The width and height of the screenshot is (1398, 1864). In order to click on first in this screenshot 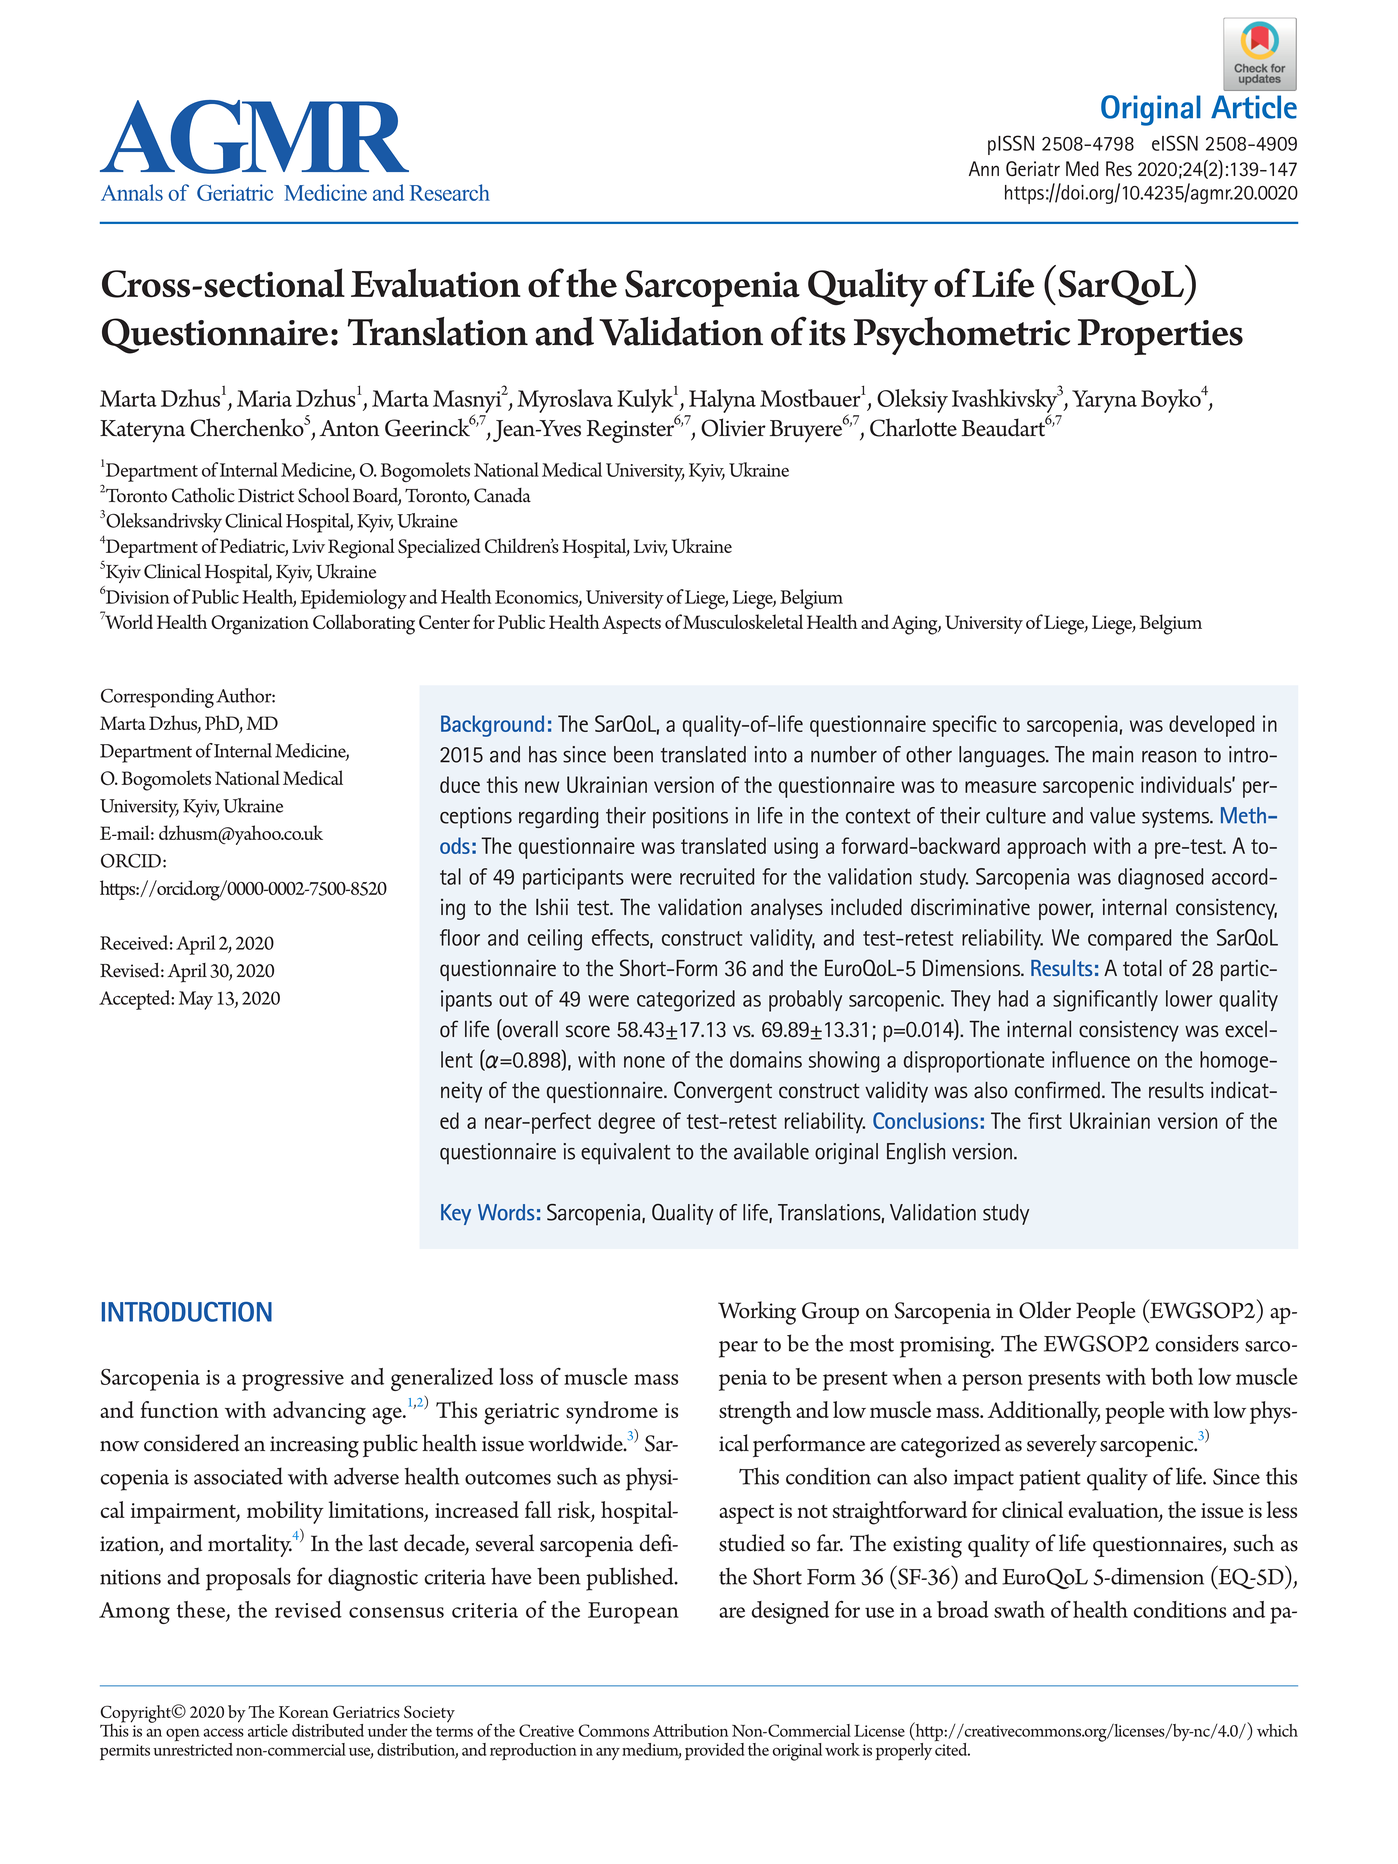, I will do `click(1045, 1120)`.
